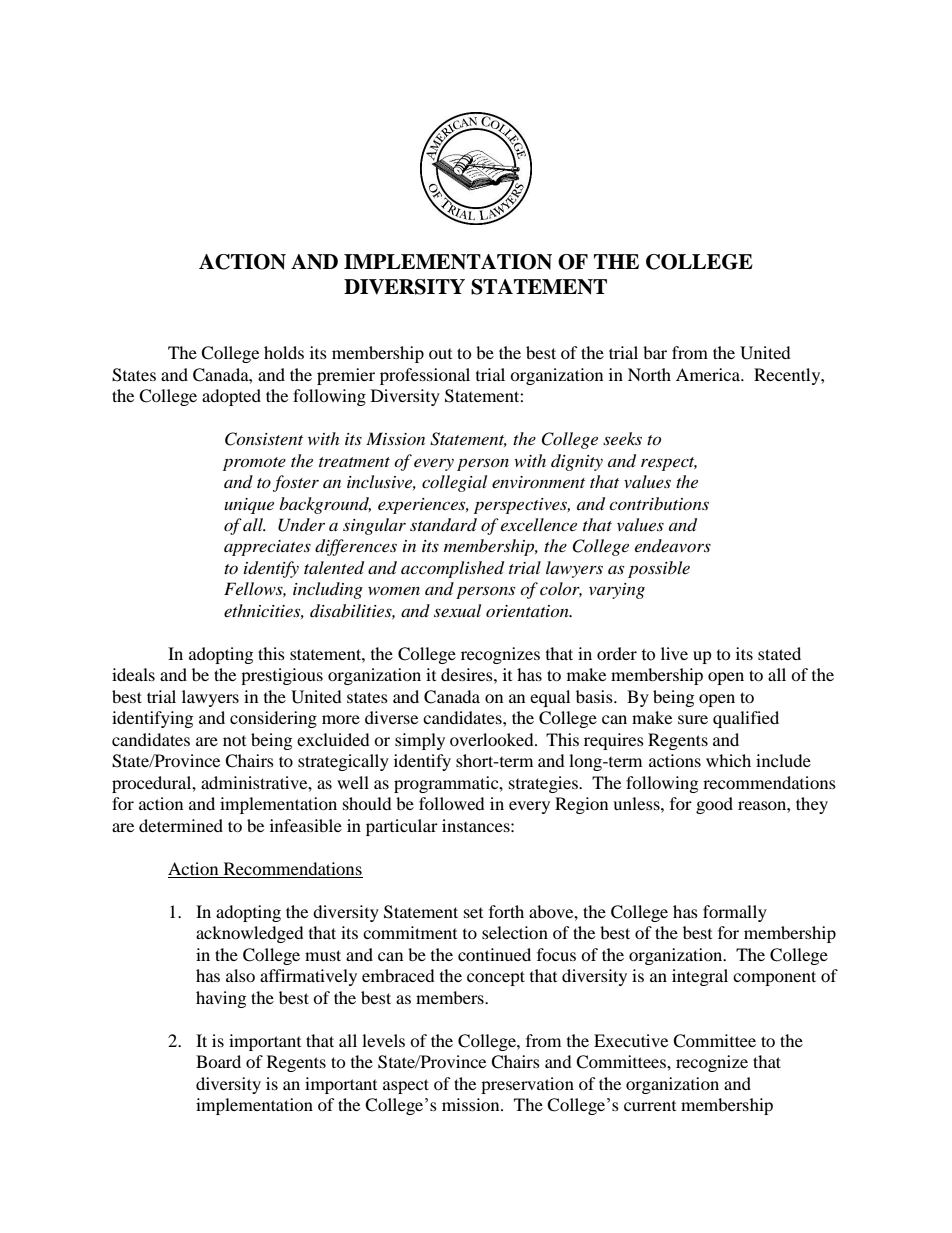 This document has width=952, height=1233. Describe the element at coordinates (231, 397) in the document. I see `adopted` at that location.
